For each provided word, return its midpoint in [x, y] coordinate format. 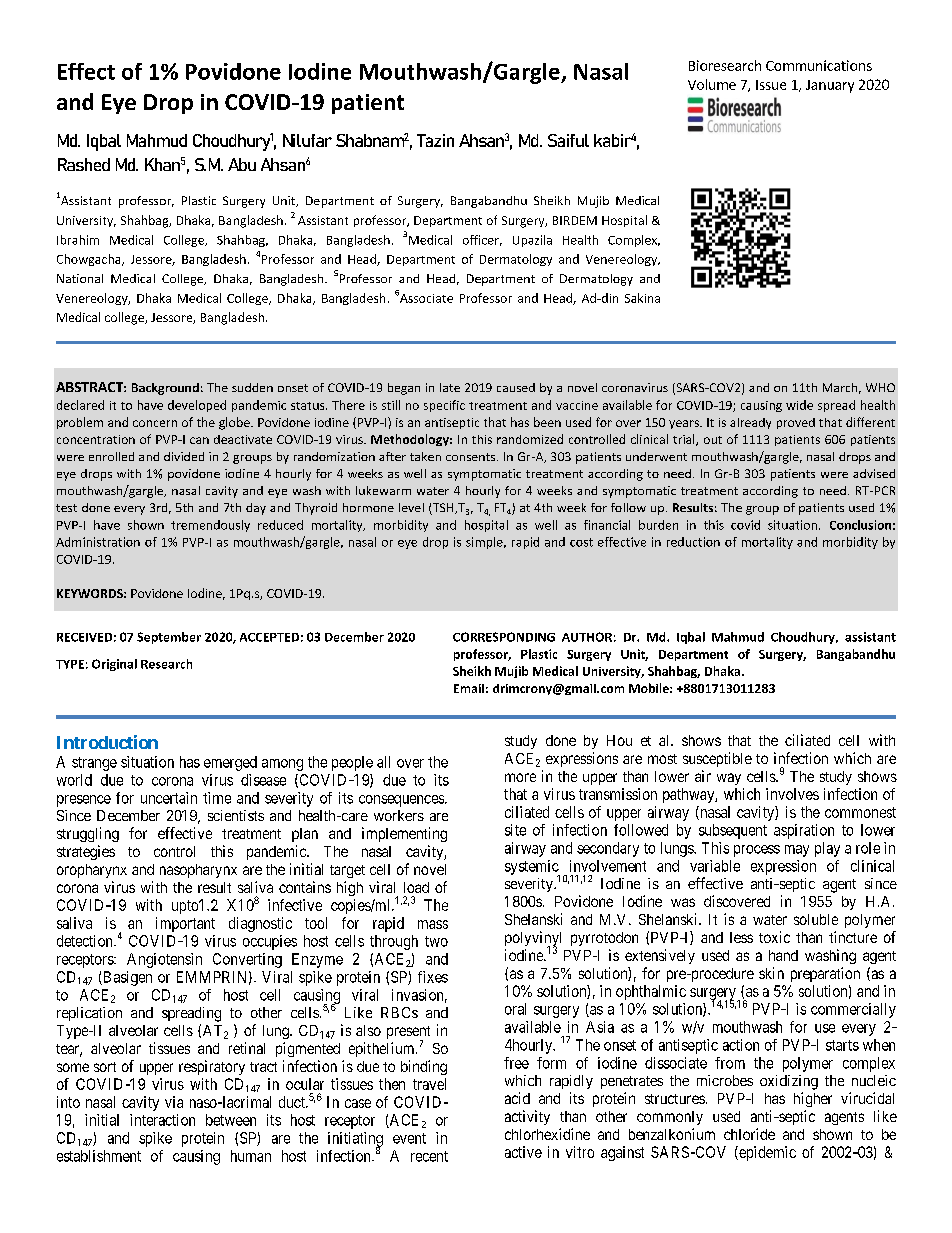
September [169, 638]
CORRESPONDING [504, 637]
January [830, 86]
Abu [242, 164]
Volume [712, 84]
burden [658, 525]
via [174, 1102]
